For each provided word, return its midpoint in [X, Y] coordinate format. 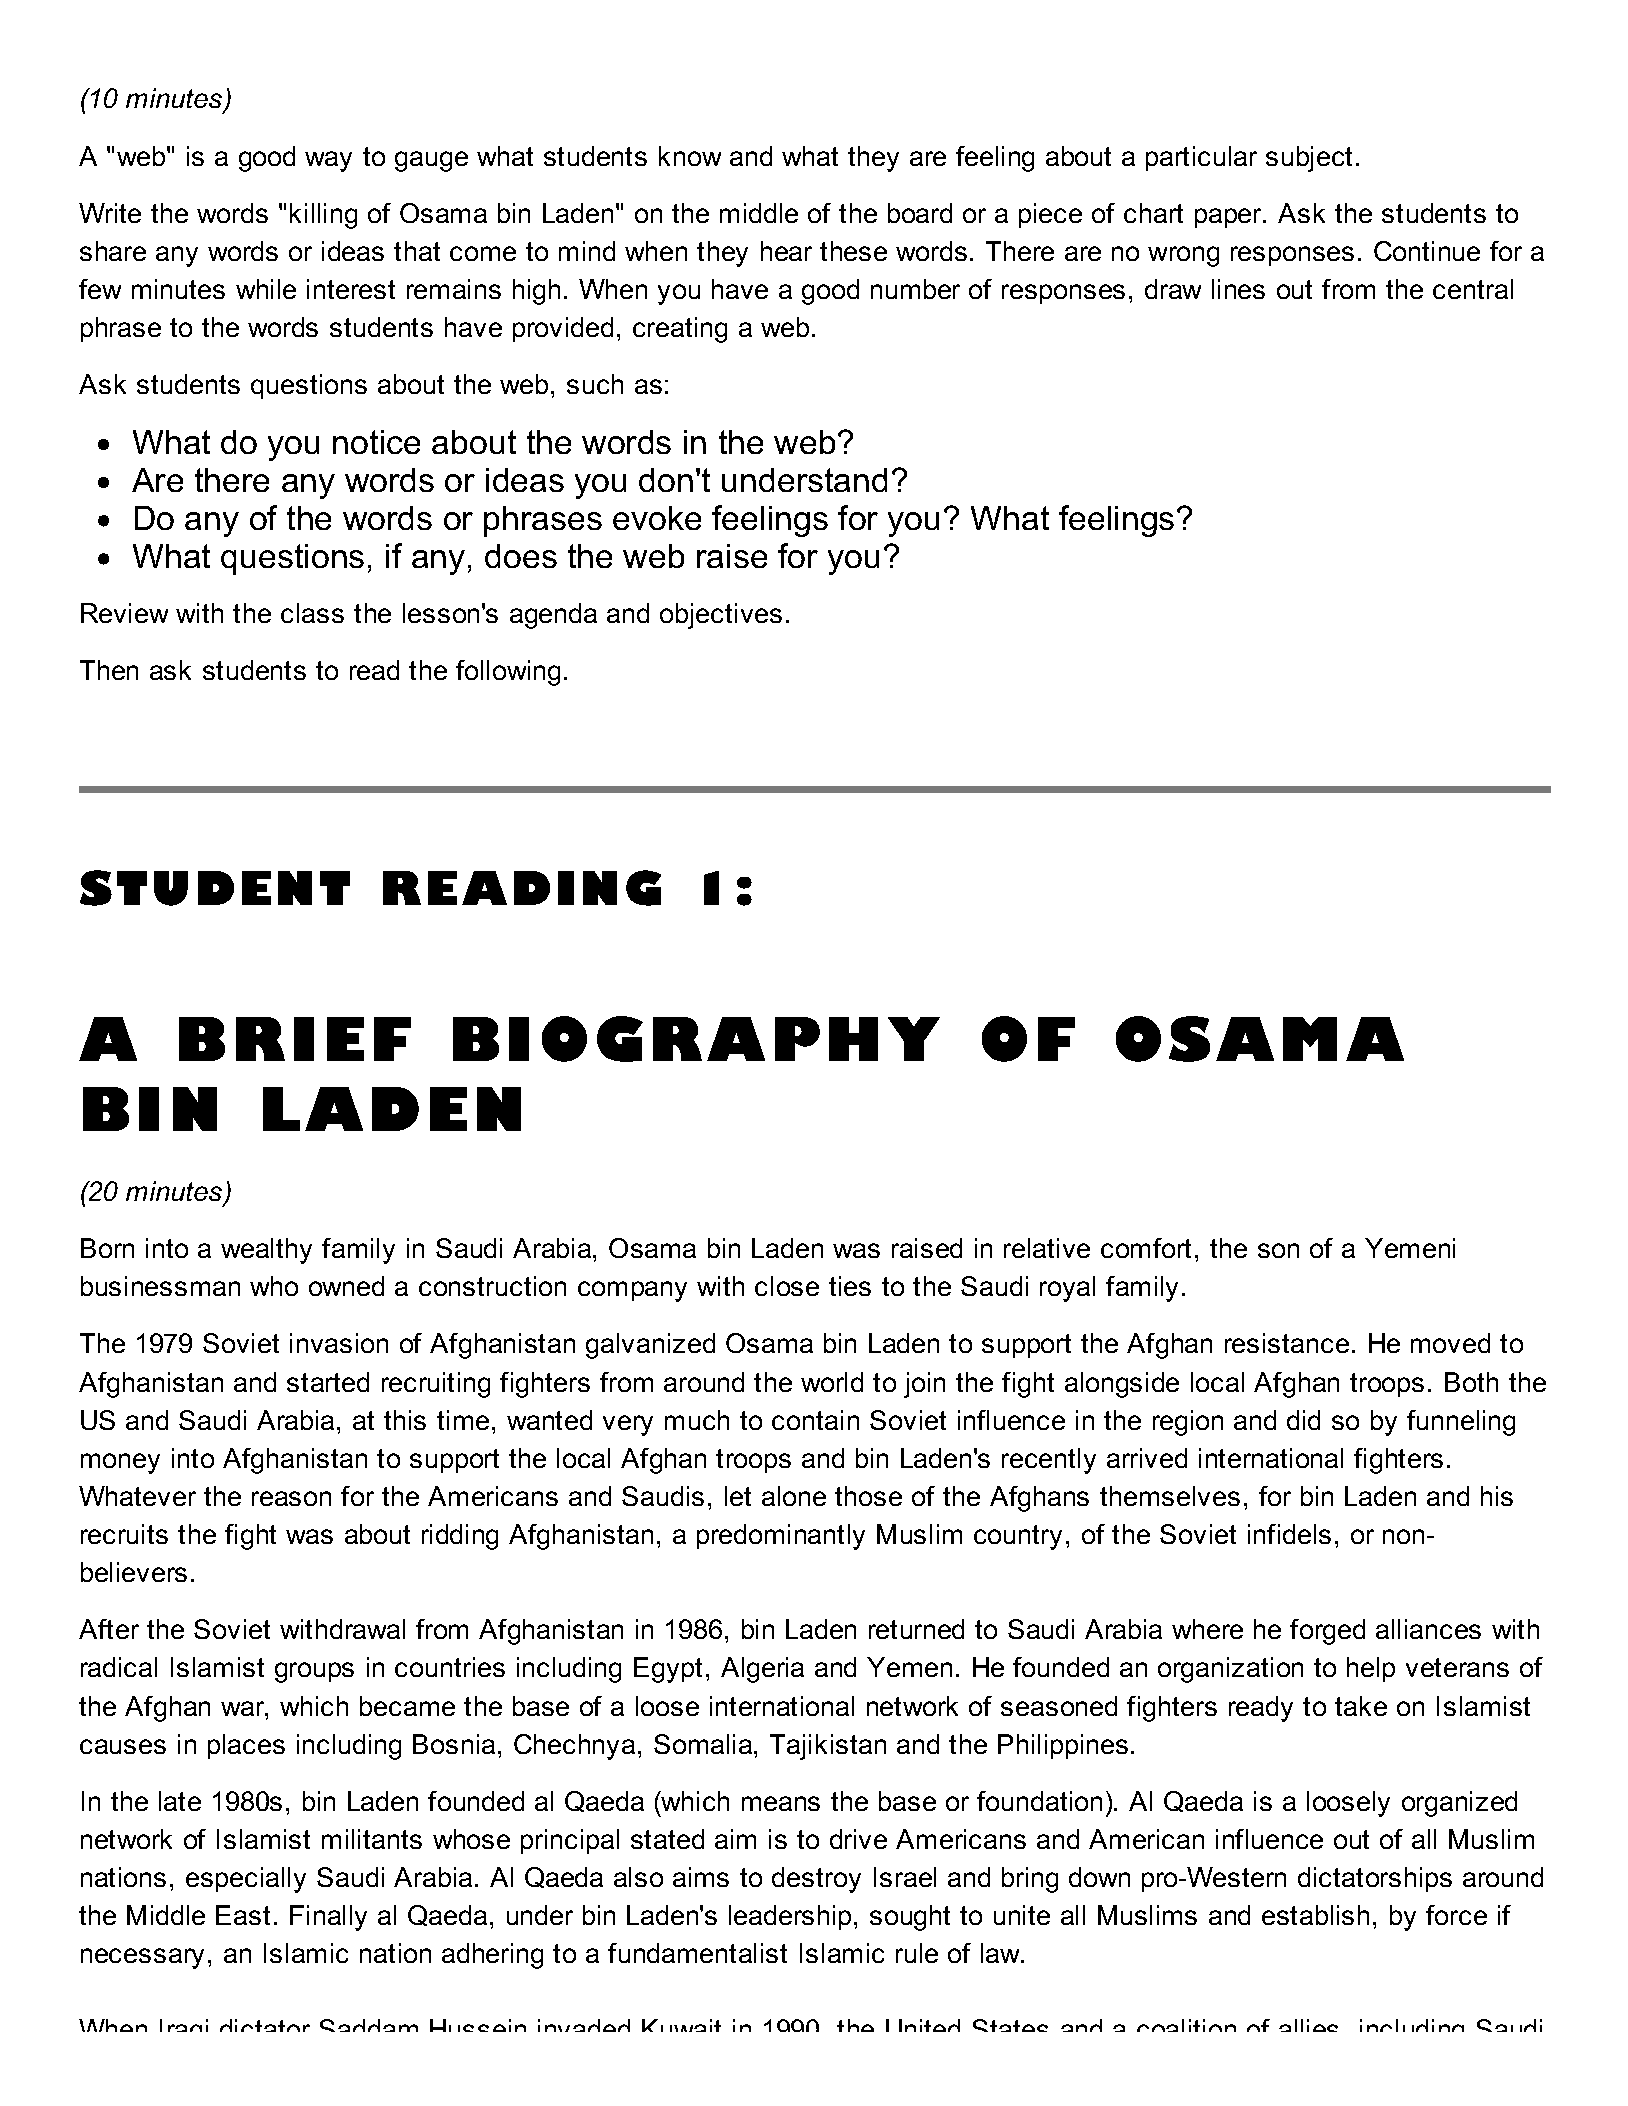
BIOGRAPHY [696, 1039]
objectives [721, 616]
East [243, 1915]
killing [323, 216]
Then [109, 670]
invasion [339, 1343]
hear [786, 251]
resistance [1287, 1343]
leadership [790, 1917]
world [832, 1382]
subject [1309, 159]
